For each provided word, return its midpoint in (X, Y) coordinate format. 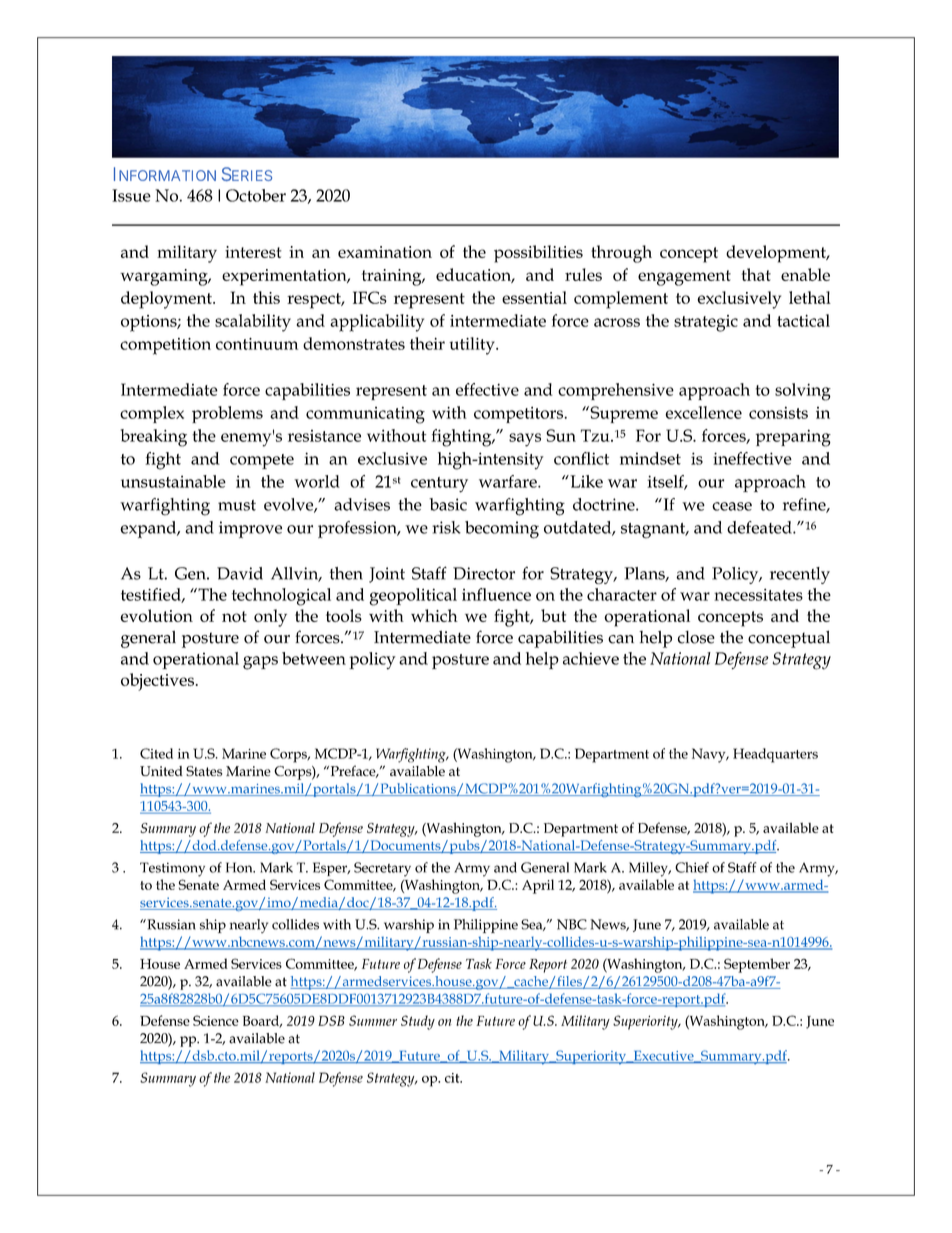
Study (418, 1022)
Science (216, 1020)
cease (732, 506)
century (439, 485)
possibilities (538, 254)
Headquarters (775, 755)
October (256, 195)
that (756, 274)
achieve (591, 658)
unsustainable (173, 481)
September (757, 965)
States (204, 771)
